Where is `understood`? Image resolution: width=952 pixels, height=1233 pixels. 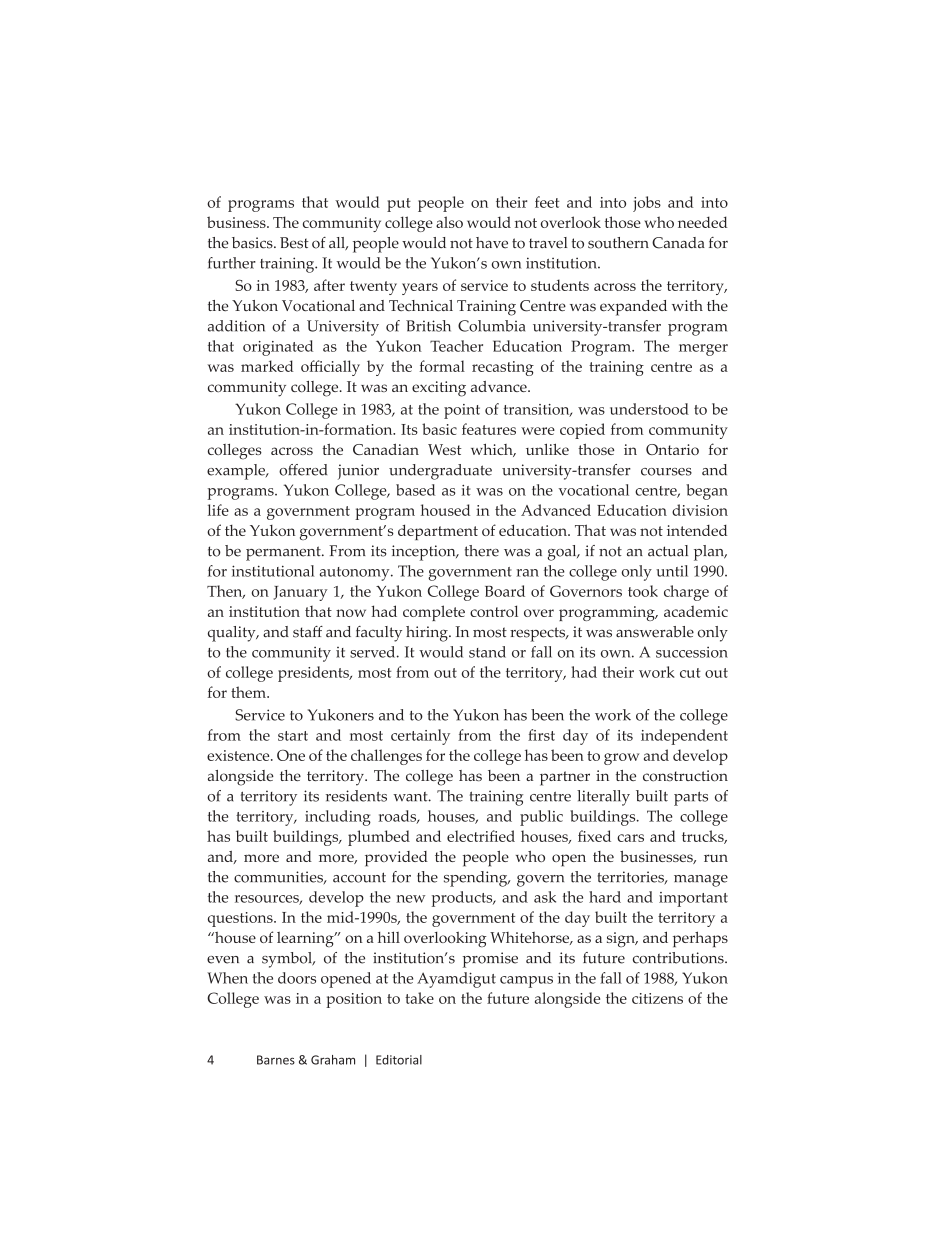 understood is located at coordinates (649, 409).
